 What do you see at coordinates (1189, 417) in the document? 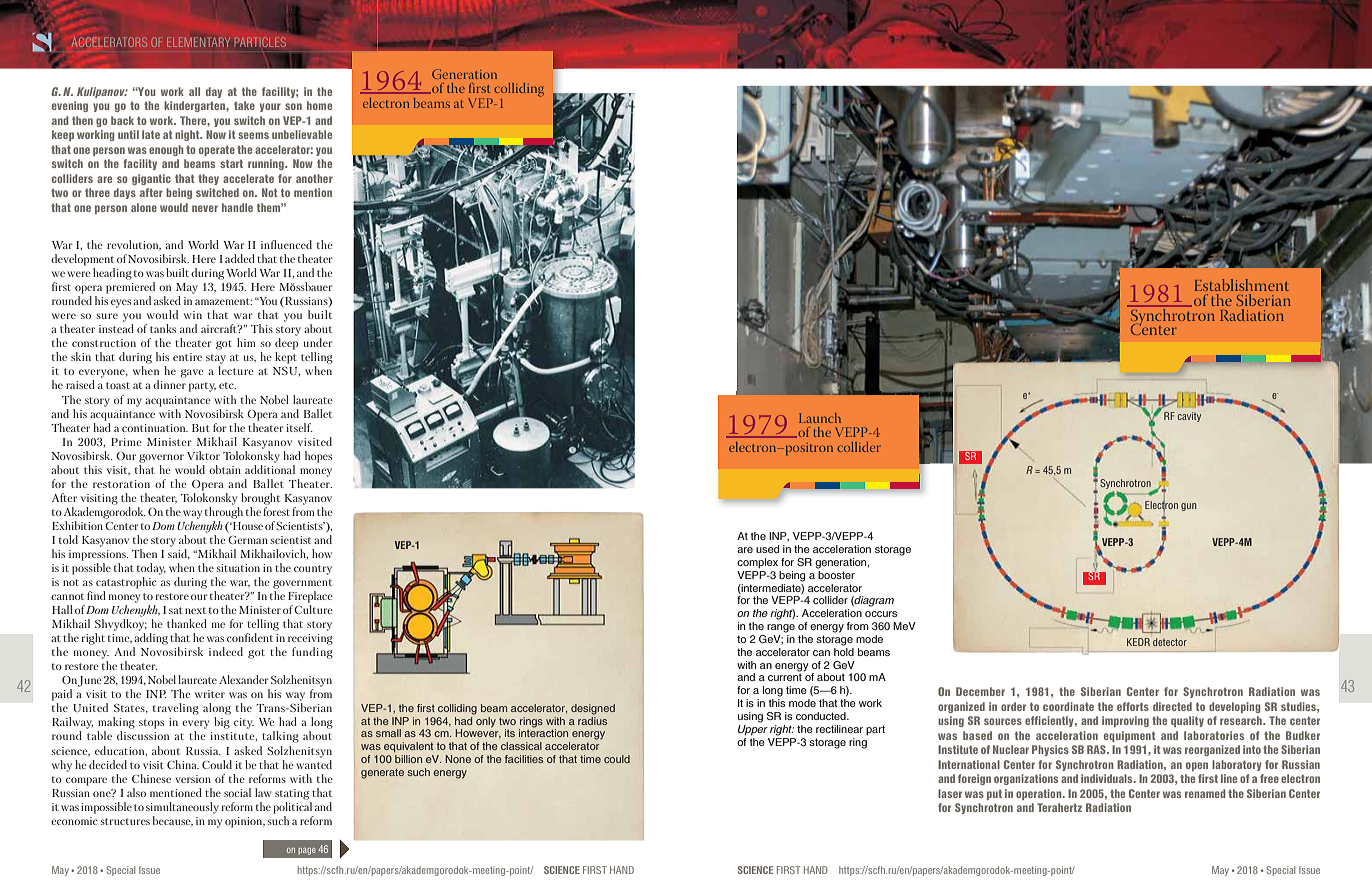
I see `cavity` at bounding box center [1189, 417].
